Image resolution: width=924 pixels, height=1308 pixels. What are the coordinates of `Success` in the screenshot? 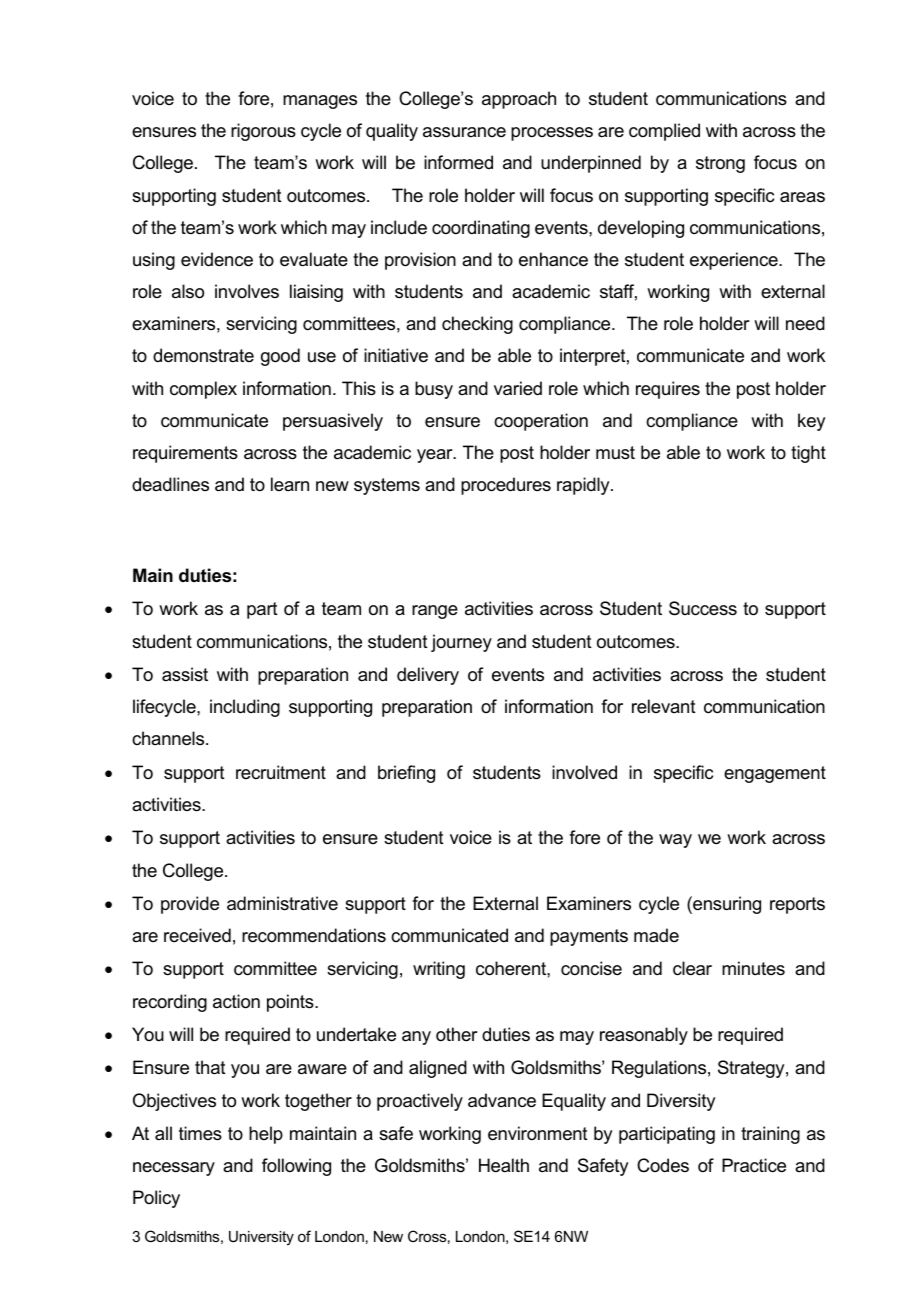 It's located at (703, 608).
